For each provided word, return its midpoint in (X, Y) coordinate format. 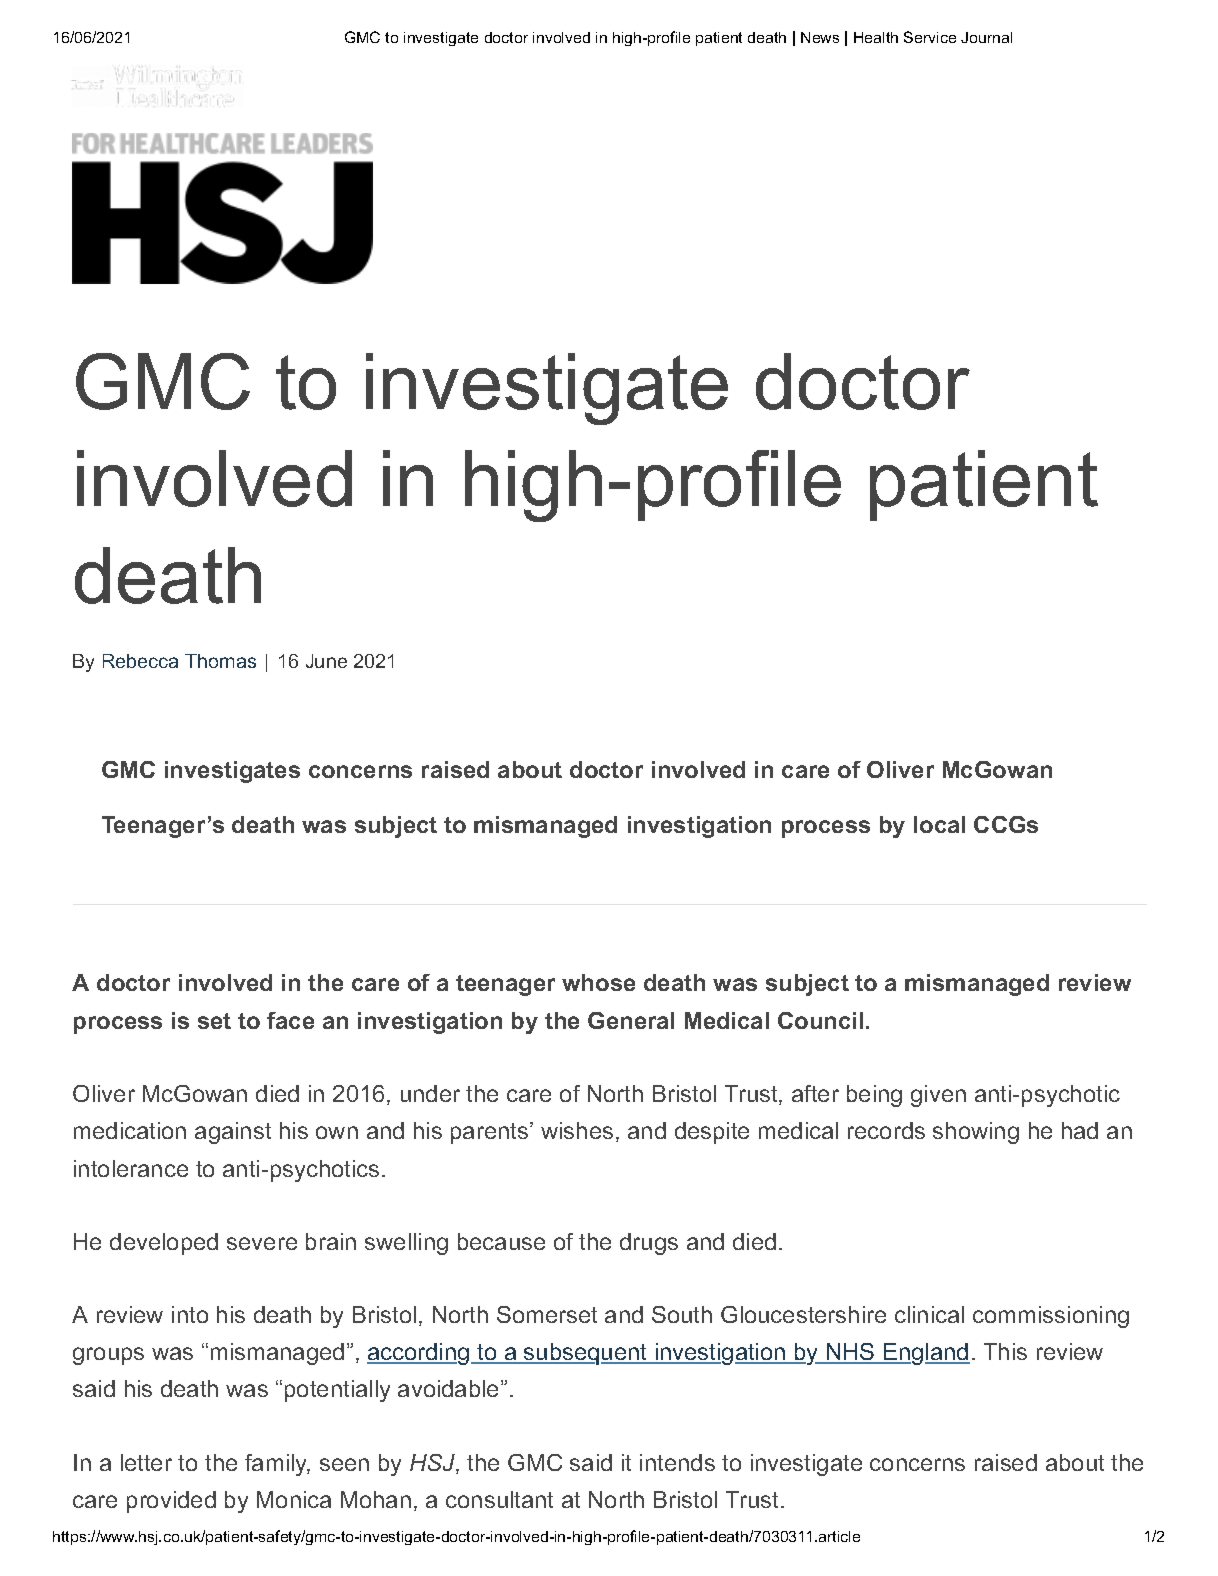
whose (598, 982)
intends (677, 1462)
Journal (986, 37)
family (277, 1465)
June (326, 661)
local (939, 824)
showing (976, 1133)
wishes (577, 1130)
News (820, 37)
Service (930, 37)
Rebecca (140, 661)
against (233, 1133)
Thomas (220, 661)
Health (876, 37)
